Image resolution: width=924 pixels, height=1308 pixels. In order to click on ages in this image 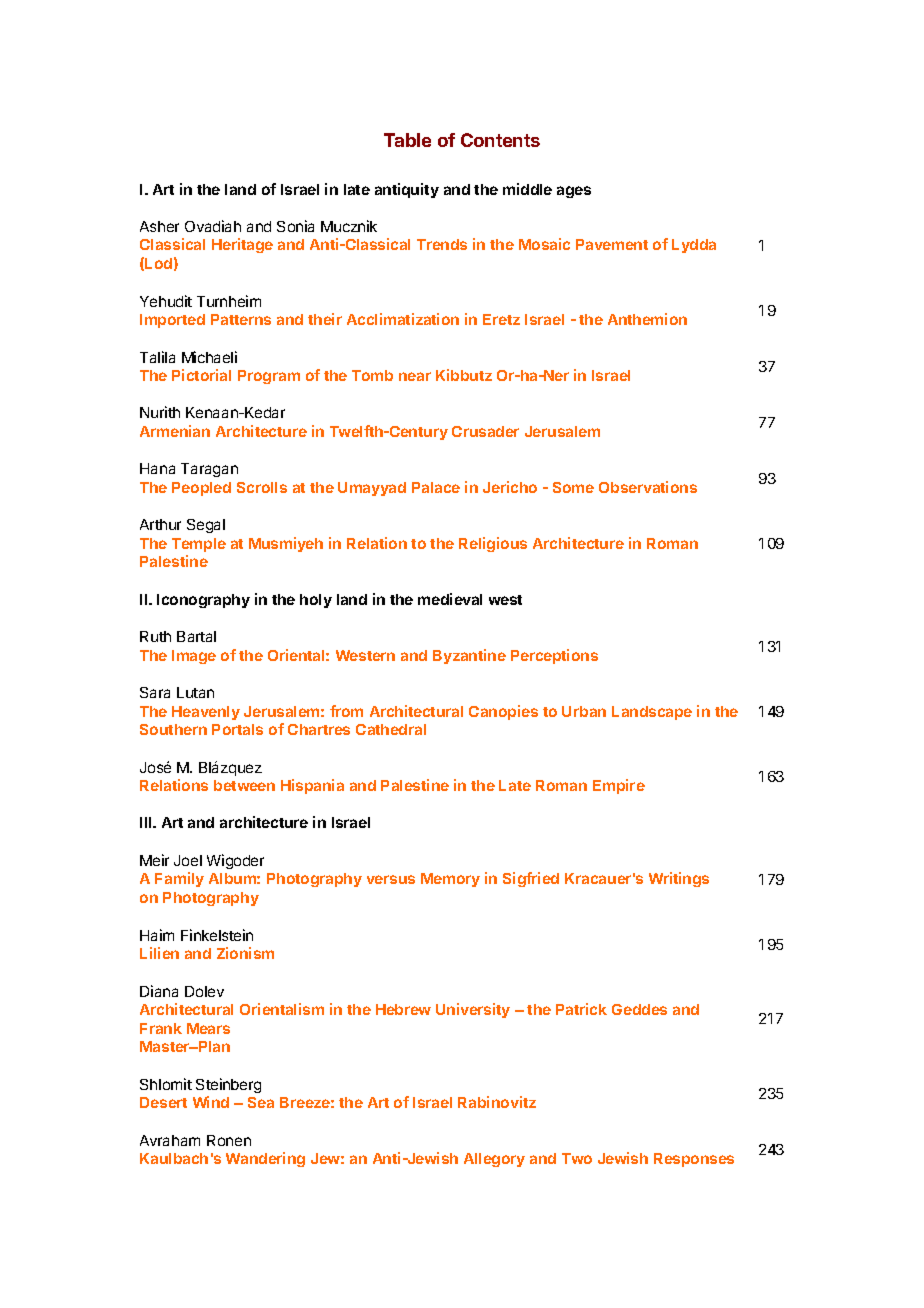, I will do `click(574, 192)`.
